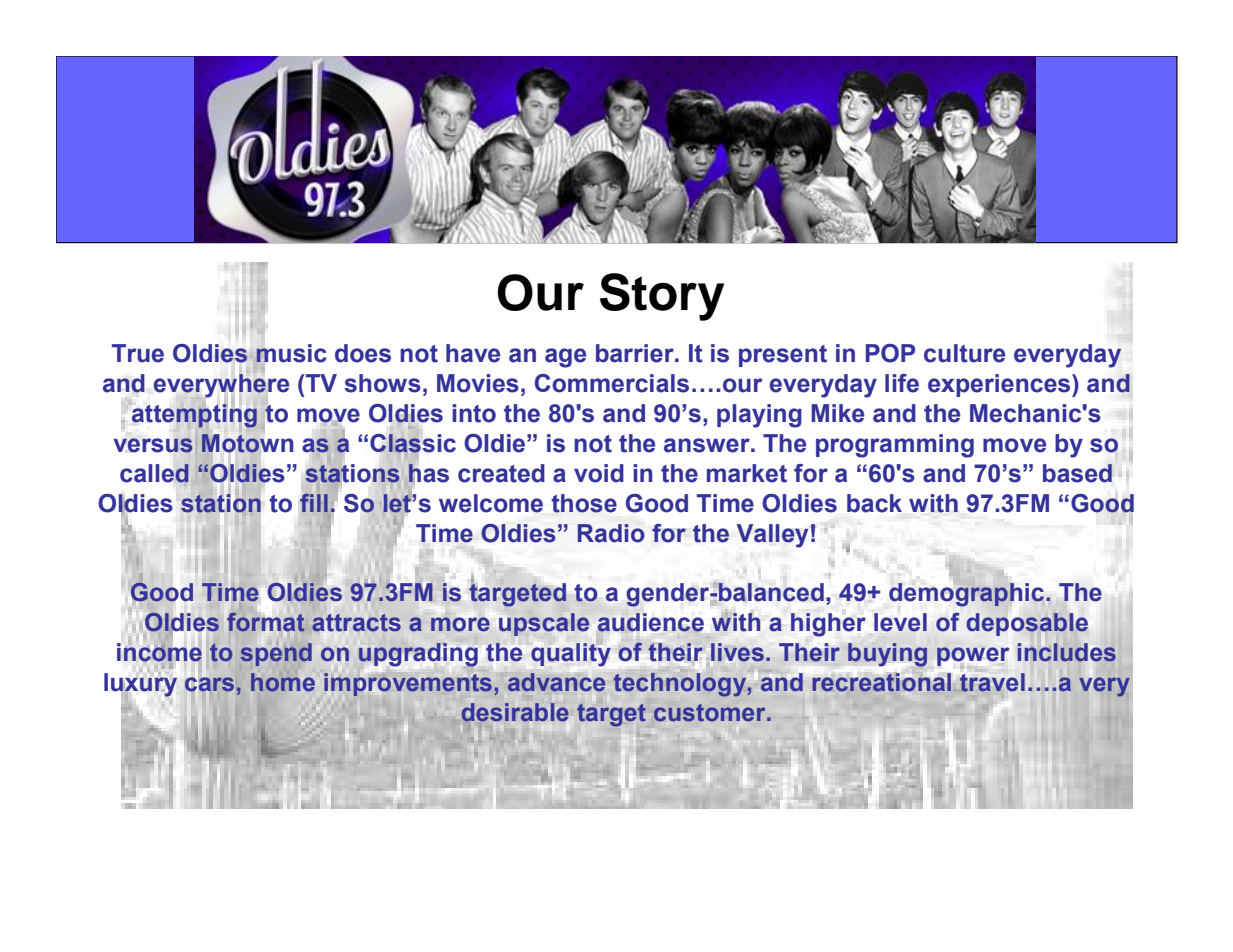 The height and width of the image is (952, 1233). What do you see at coordinates (662, 297) in the image?
I see `Story` at bounding box center [662, 297].
